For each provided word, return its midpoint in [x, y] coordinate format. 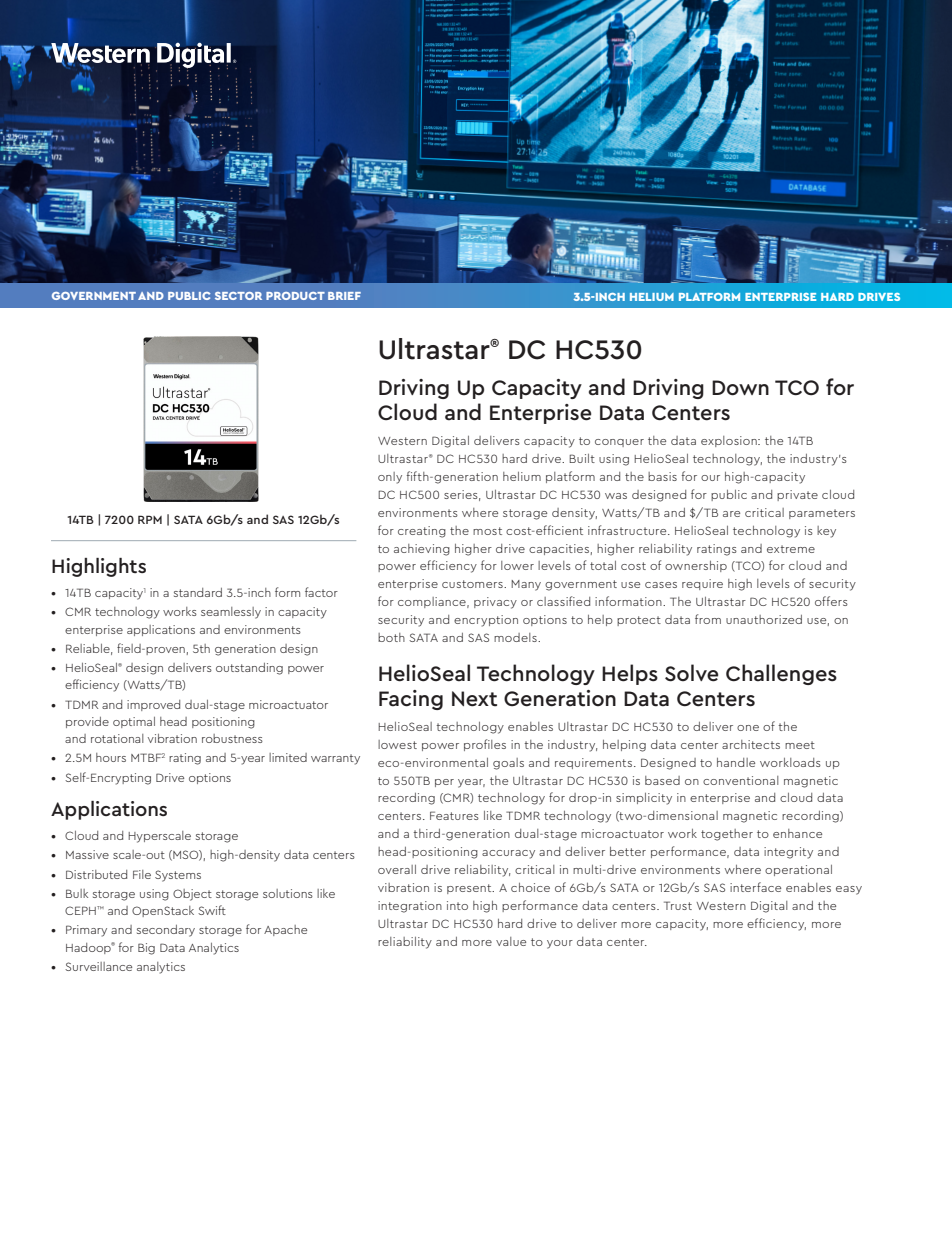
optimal [134, 722]
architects [751, 744]
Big [146, 949]
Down [740, 388]
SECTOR [238, 296]
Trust [678, 905]
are [731, 514]
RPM [150, 519]
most [487, 531]
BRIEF [344, 296]
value [511, 941]
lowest [397, 744]
